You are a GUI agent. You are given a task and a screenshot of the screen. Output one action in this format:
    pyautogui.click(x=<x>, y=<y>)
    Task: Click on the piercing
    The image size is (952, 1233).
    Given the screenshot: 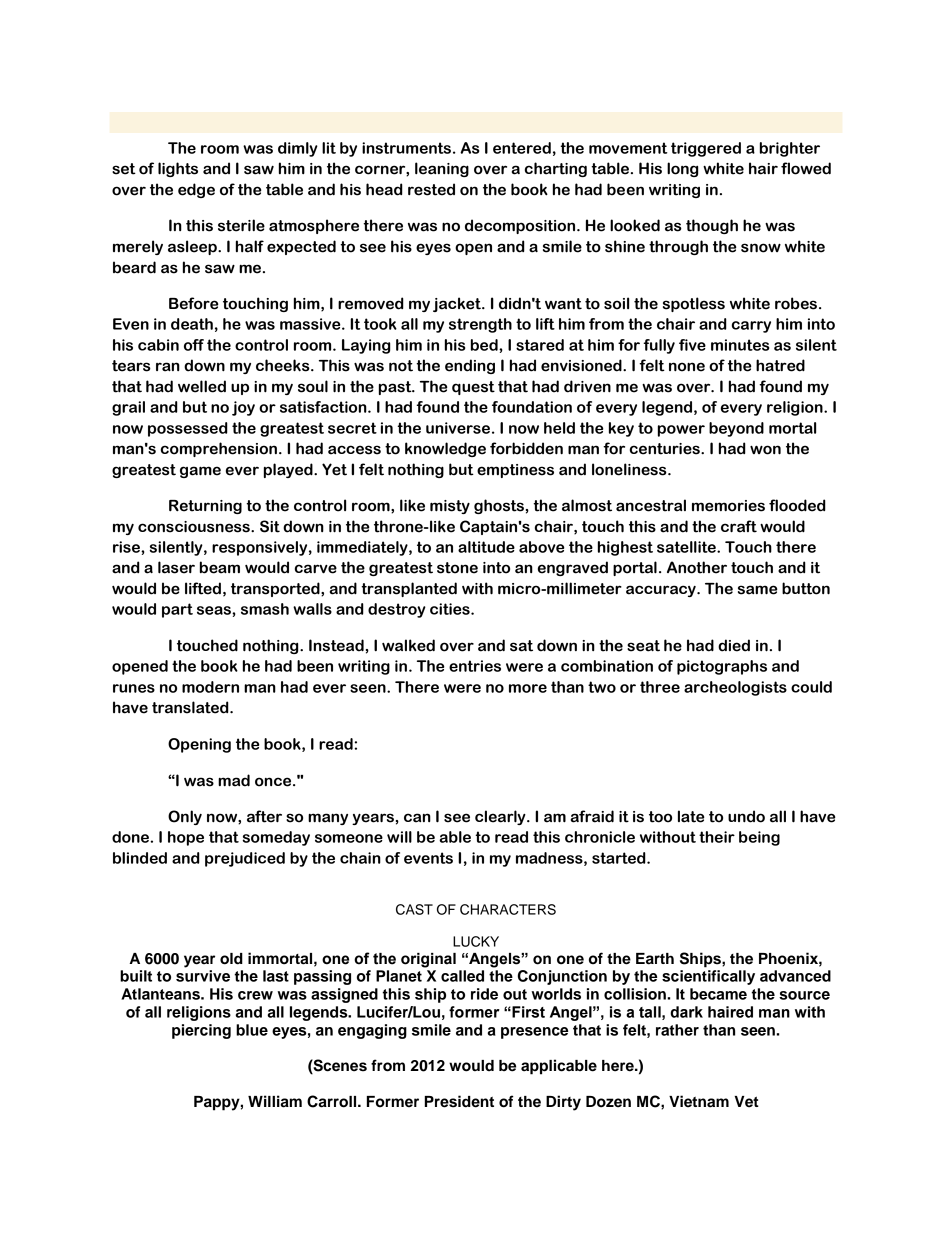 What is the action you would take?
    pyautogui.click(x=201, y=1031)
